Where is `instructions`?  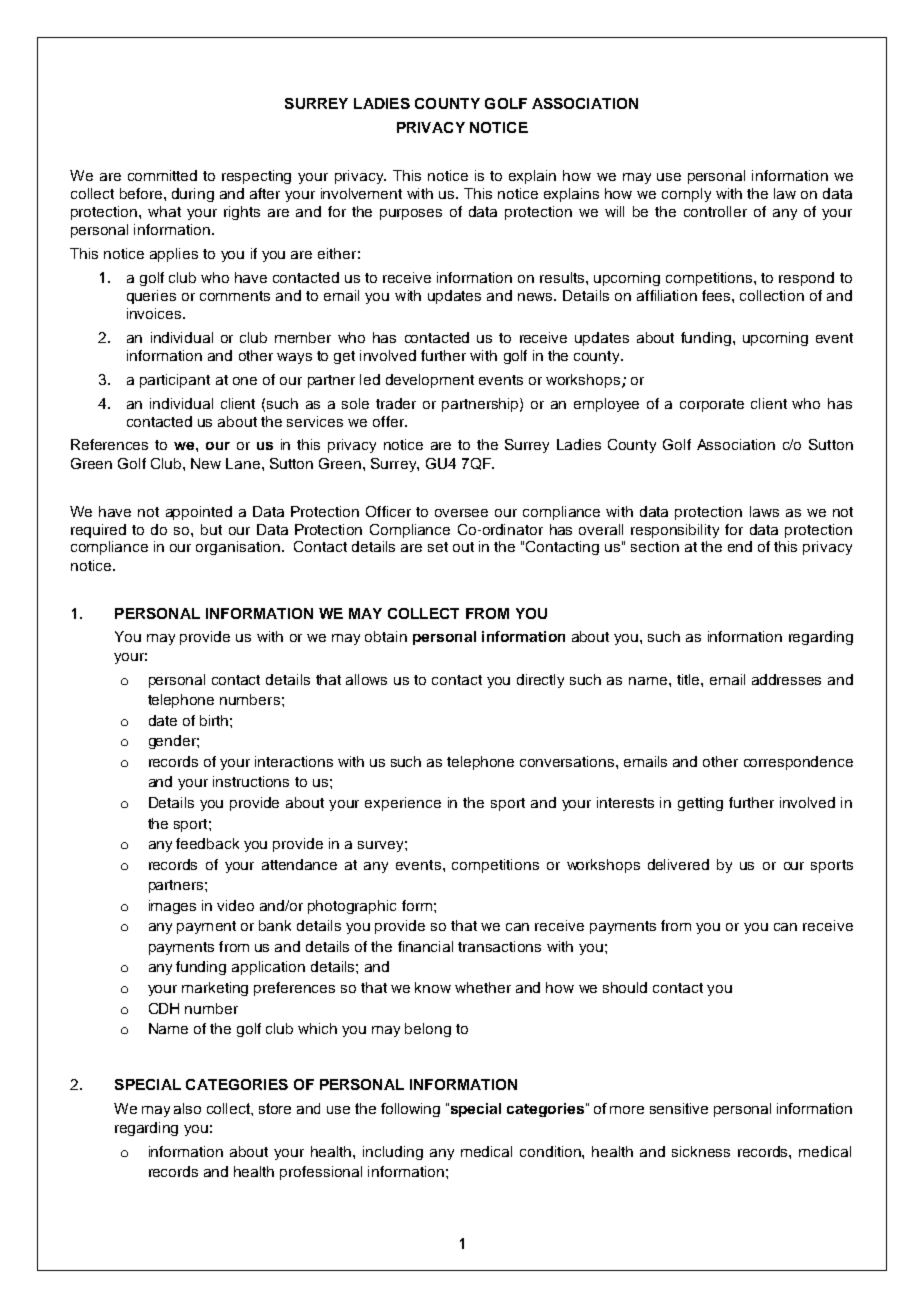 instructions is located at coordinates (251, 781).
